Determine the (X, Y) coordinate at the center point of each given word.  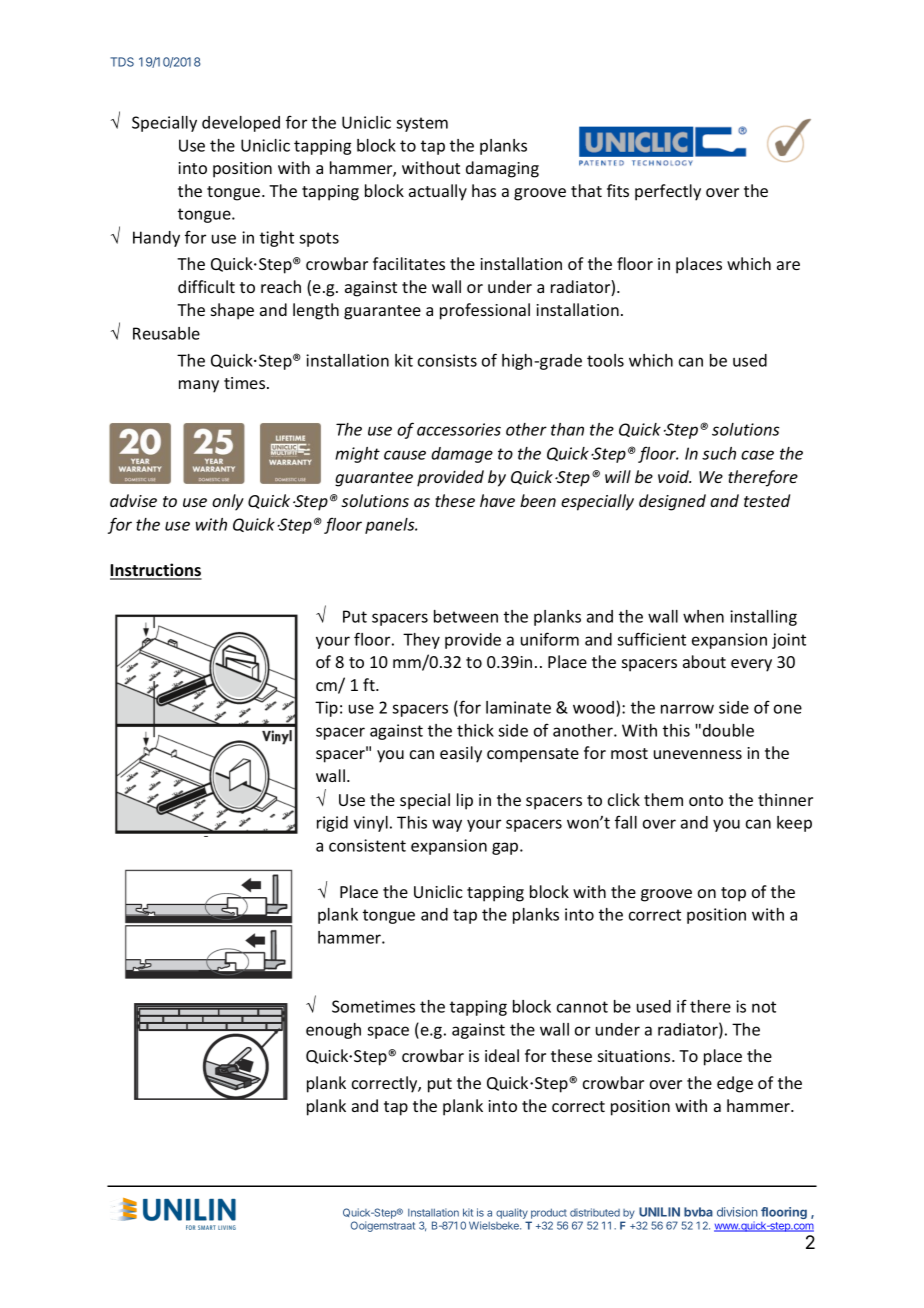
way (447, 825)
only (228, 502)
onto (706, 800)
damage (462, 455)
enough (333, 1031)
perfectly (668, 192)
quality (512, 1213)
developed (241, 124)
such (719, 453)
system (422, 124)
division (737, 1212)
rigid (332, 824)
